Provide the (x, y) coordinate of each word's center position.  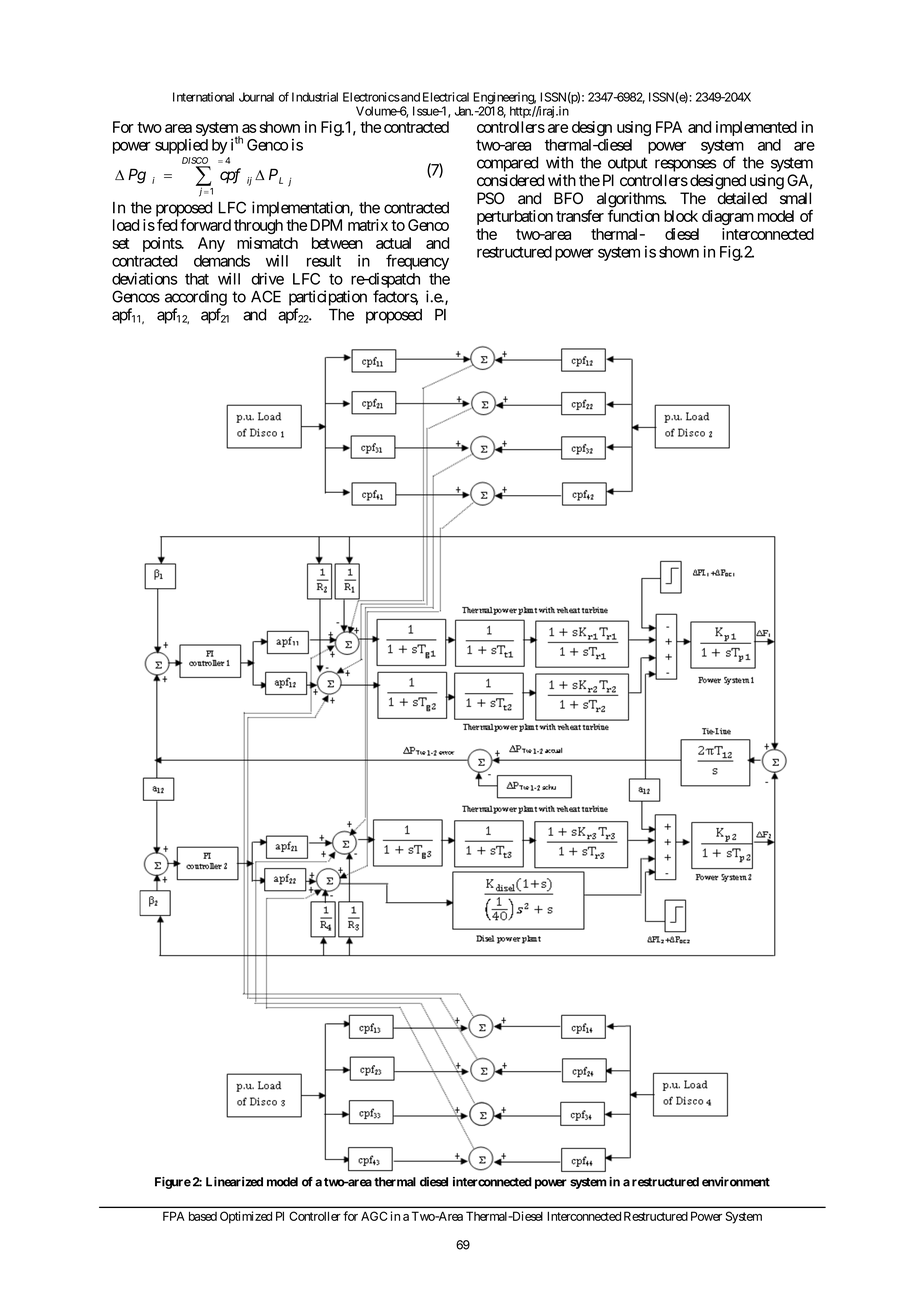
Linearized (234, 1182)
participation (328, 298)
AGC (374, 1216)
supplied (181, 146)
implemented (756, 128)
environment (736, 1182)
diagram (728, 217)
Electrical (446, 97)
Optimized (246, 1217)
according (196, 298)
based (203, 1216)
